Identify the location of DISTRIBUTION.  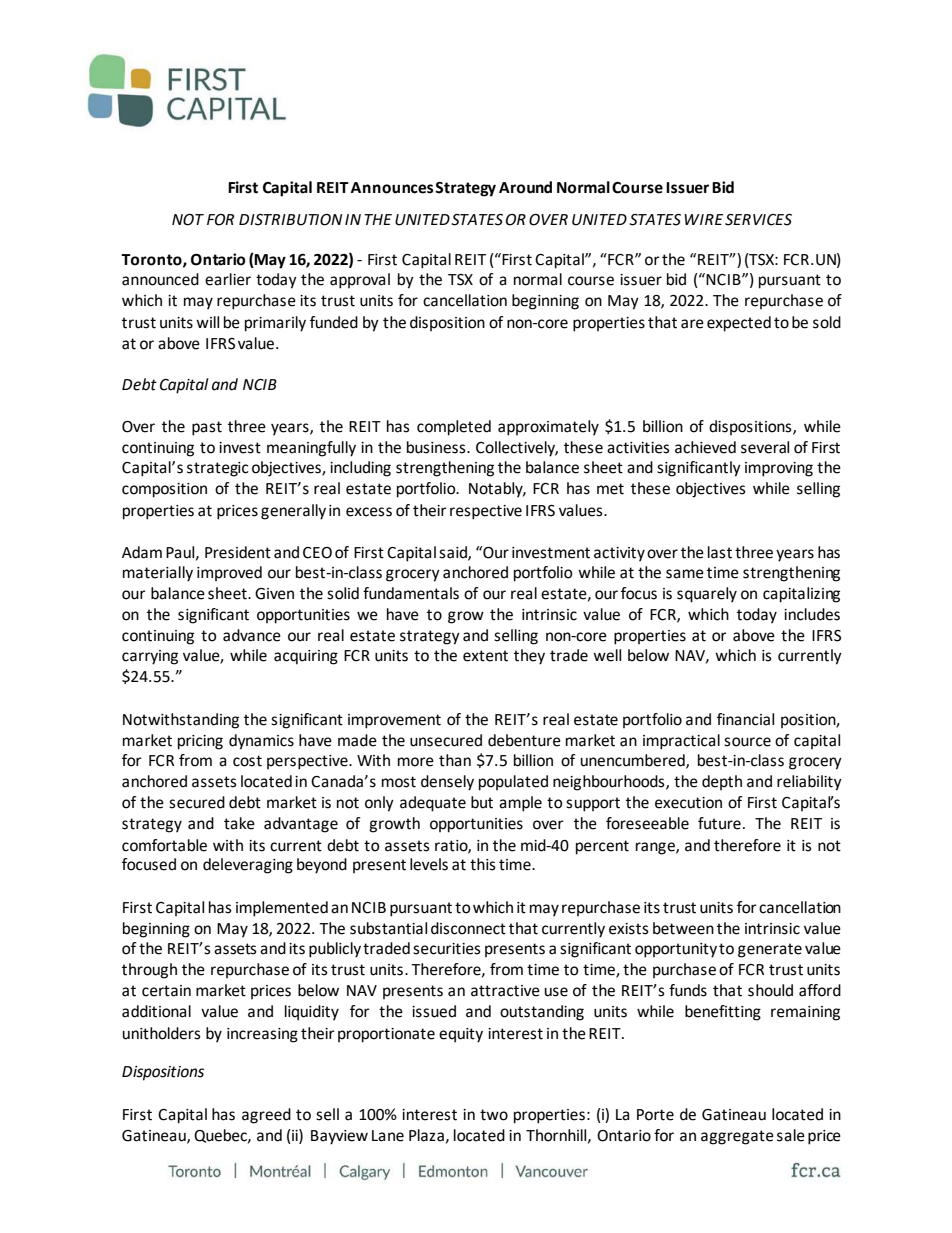
(290, 220).
